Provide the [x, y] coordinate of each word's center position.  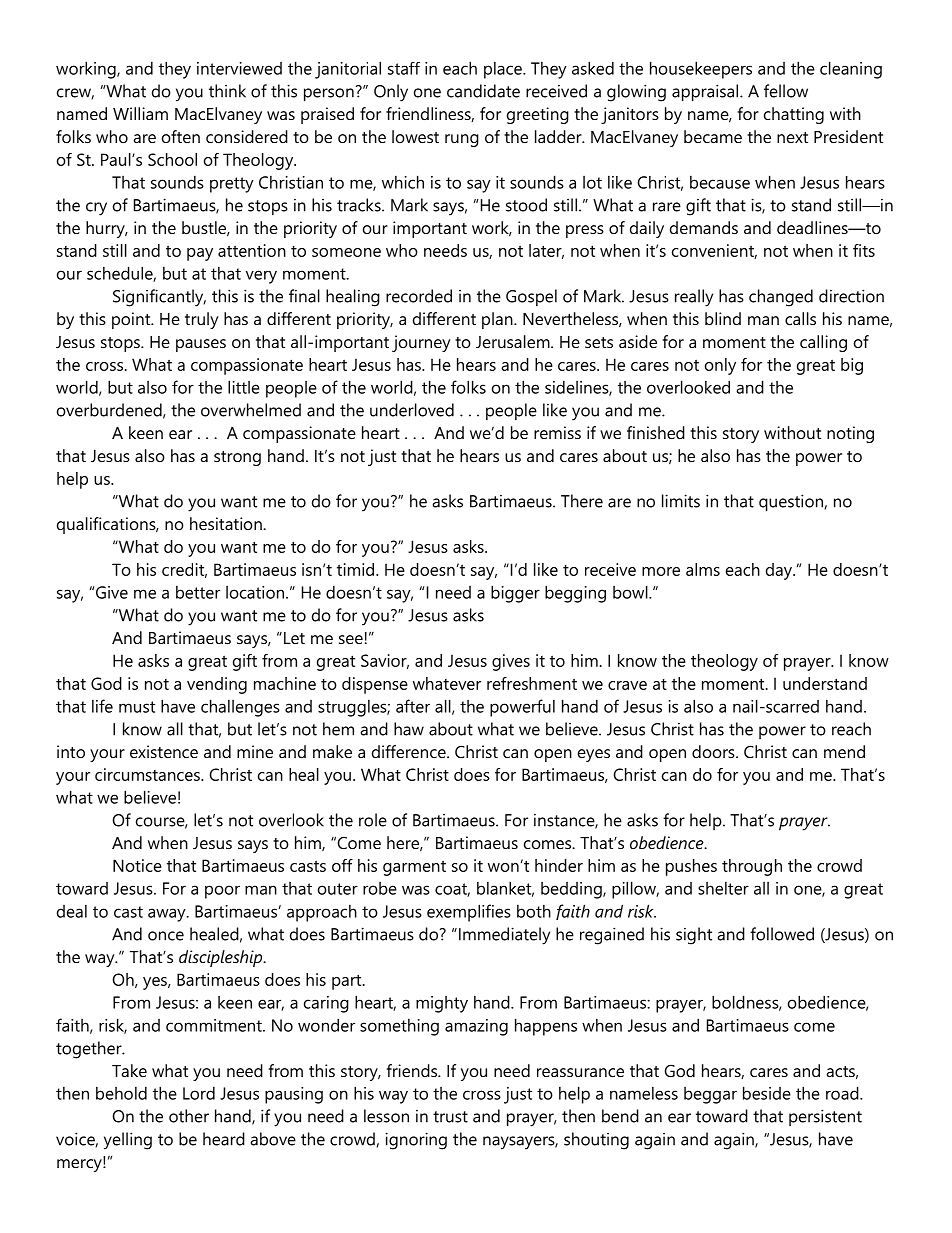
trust [450, 1117]
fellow [786, 91]
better [198, 592]
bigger [515, 594]
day [780, 571]
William [140, 113]
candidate [483, 91]
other [189, 1116]
